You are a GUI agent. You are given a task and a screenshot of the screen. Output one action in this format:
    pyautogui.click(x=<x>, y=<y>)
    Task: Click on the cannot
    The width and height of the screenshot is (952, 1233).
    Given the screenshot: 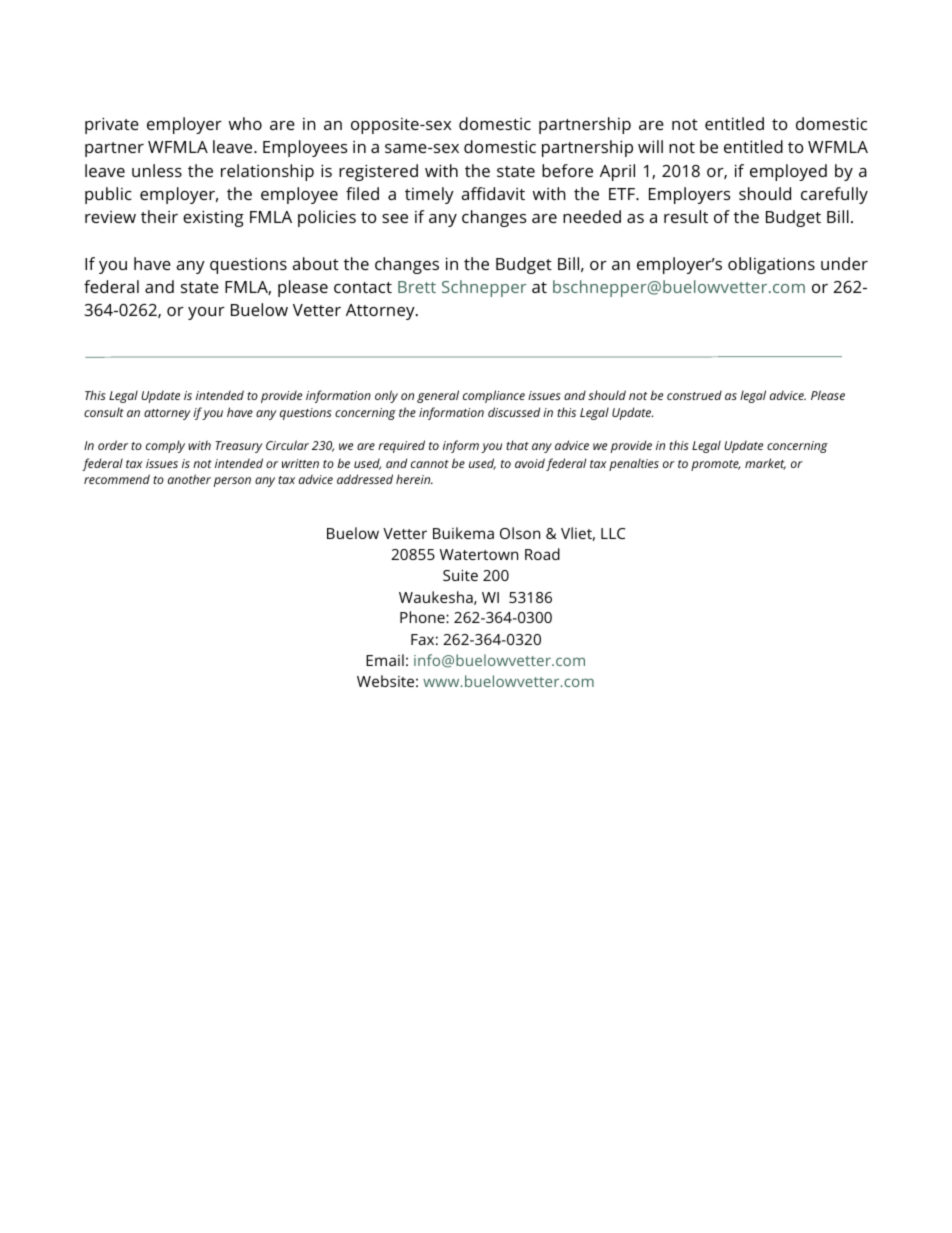 What is the action you would take?
    pyautogui.click(x=430, y=464)
